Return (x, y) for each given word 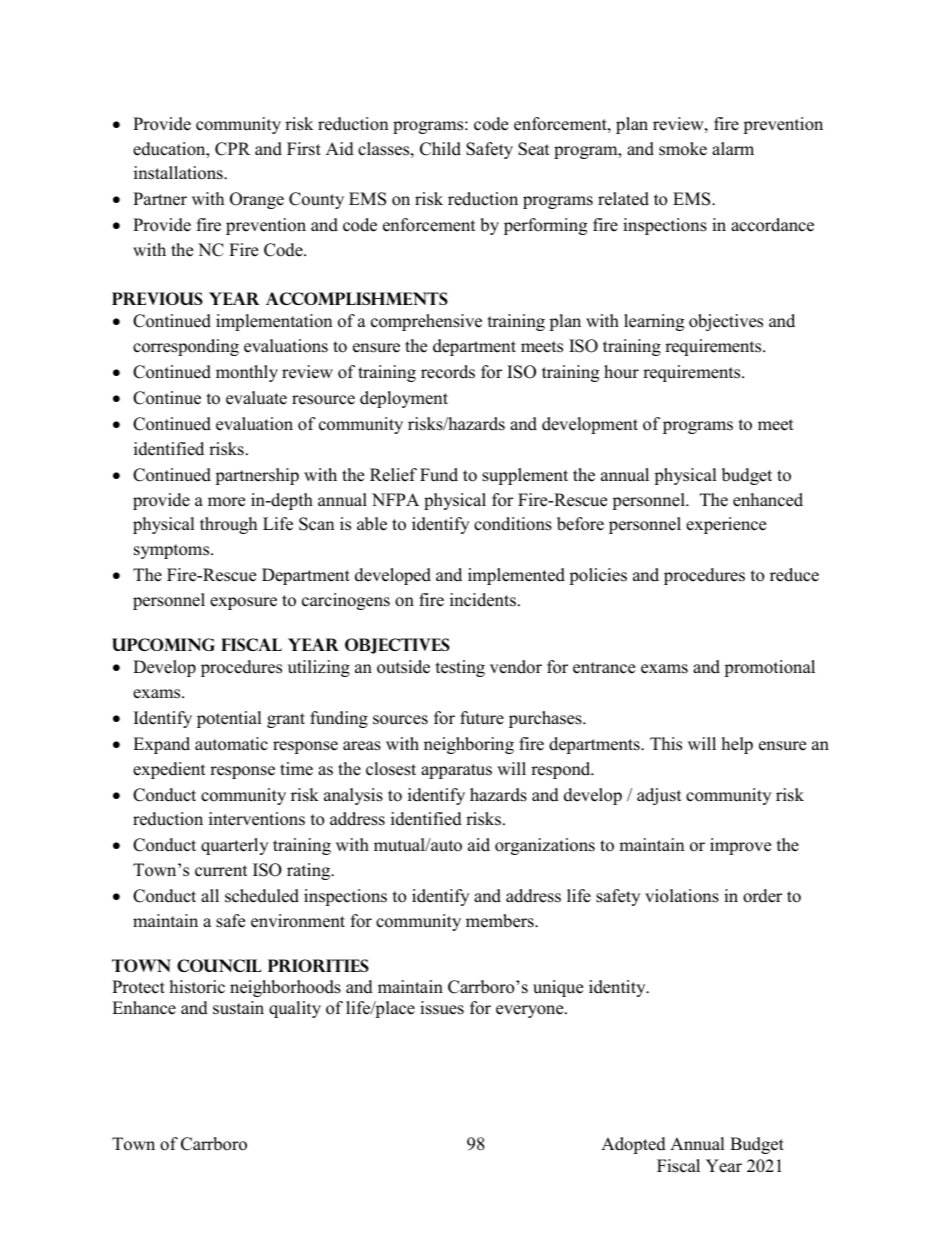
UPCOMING (163, 644)
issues (442, 1008)
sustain (238, 1008)
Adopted (633, 1145)
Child (440, 149)
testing (460, 668)
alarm (733, 148)
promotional (769, 668)
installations (179, 173)
